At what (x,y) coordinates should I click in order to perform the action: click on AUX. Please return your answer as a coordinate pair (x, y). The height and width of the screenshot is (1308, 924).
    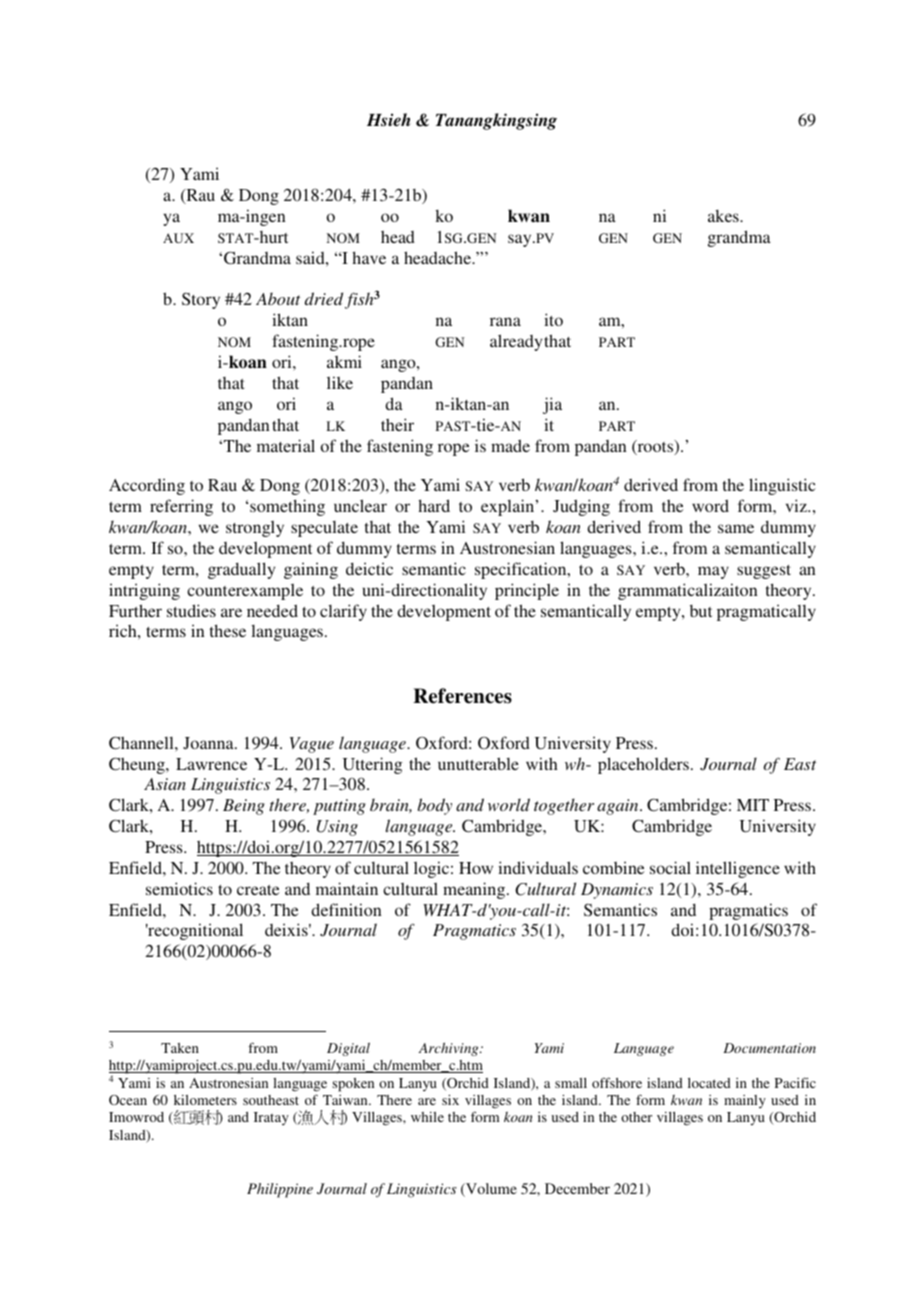
    Looking at the image, I should click on (178, 238).
